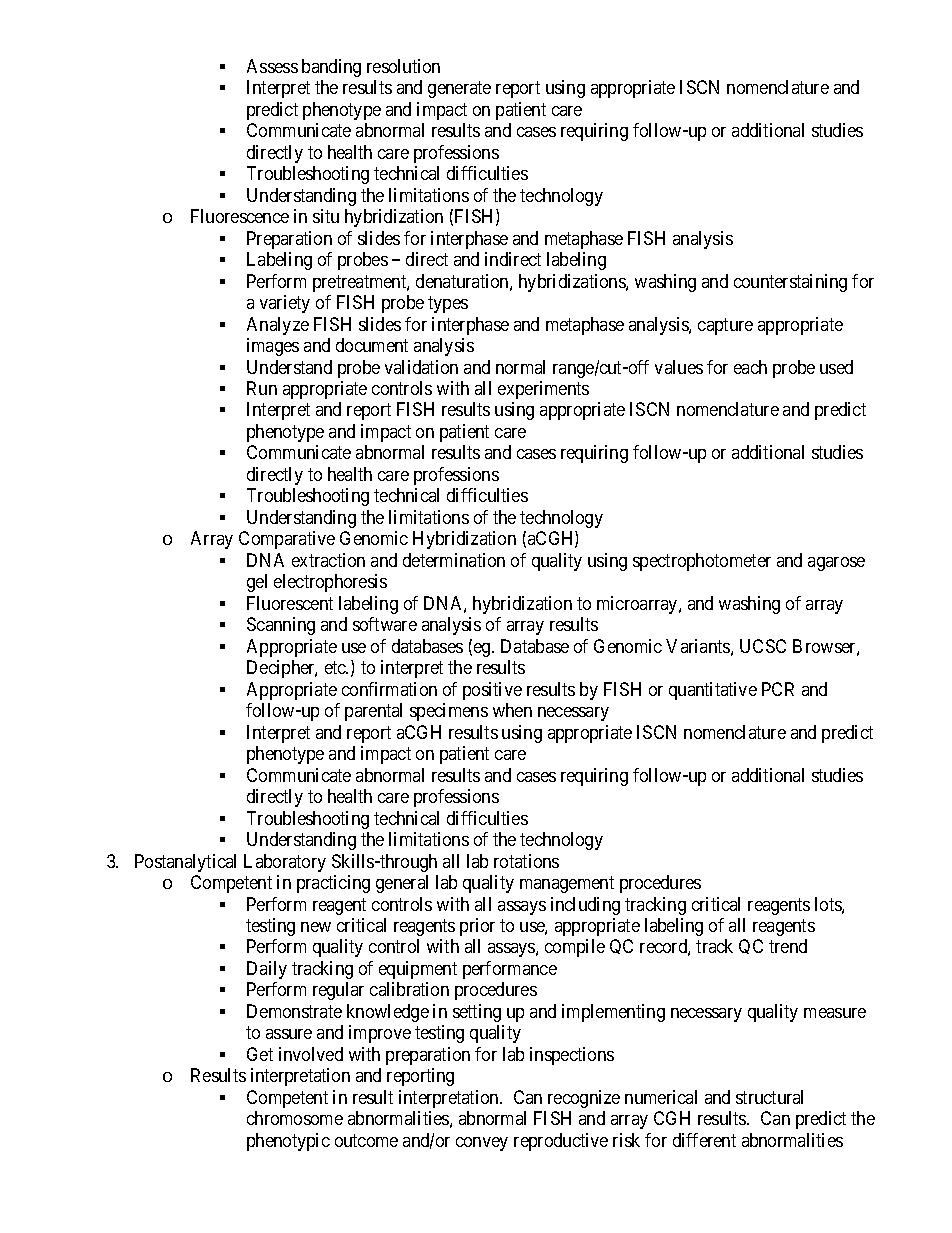 The height and width of the page is (1233, 952). What do you see at coordinates (725, 326) in the page?
I see `capture` at bounding box center [725, 326].
